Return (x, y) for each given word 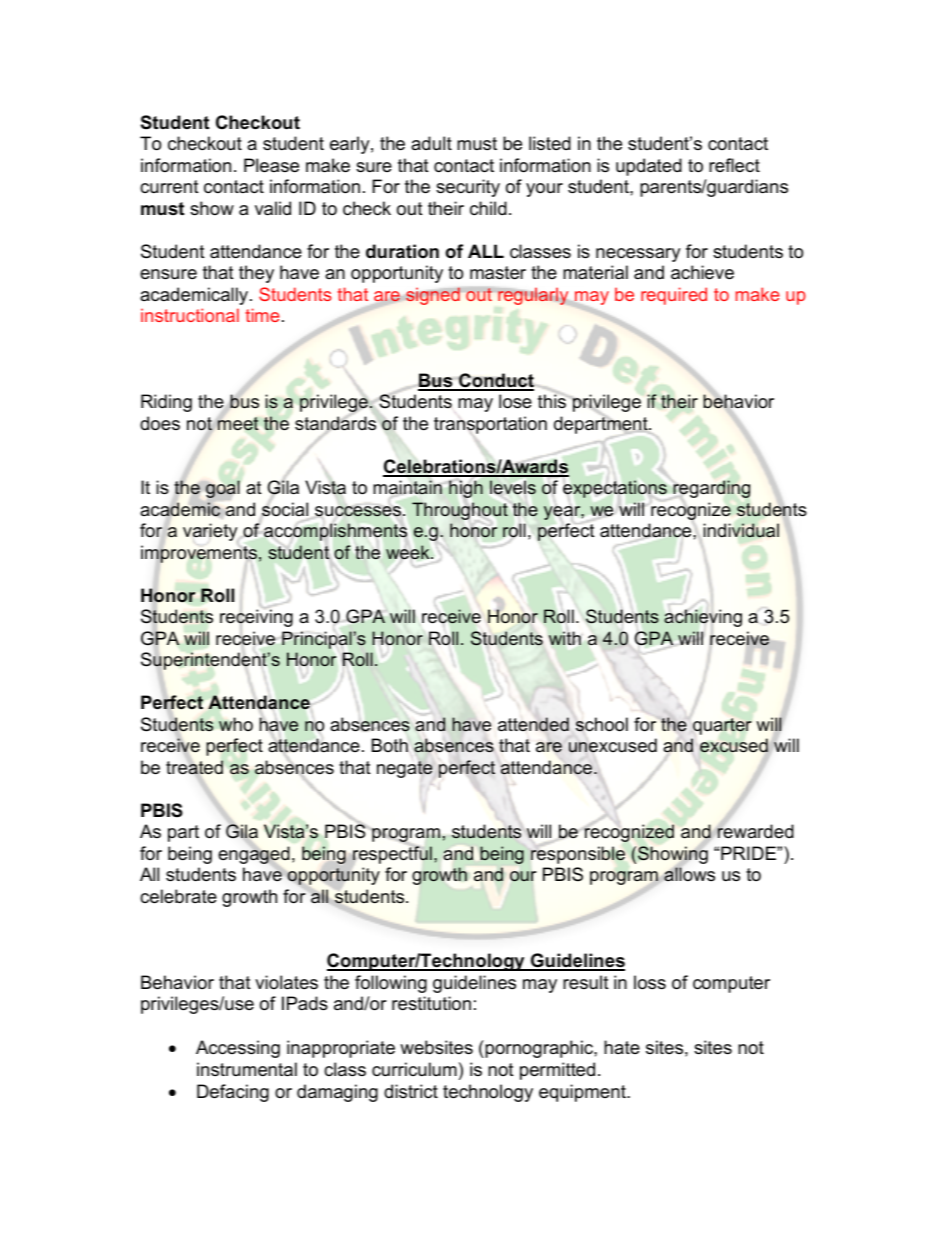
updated (649, 167)
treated (194, 767)
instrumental (247, 1069)
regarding (711, 489)
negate (405, 769)
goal (223, 489)
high (466, 489)
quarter (722, 726)
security (468, 188)
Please (271, 165)
